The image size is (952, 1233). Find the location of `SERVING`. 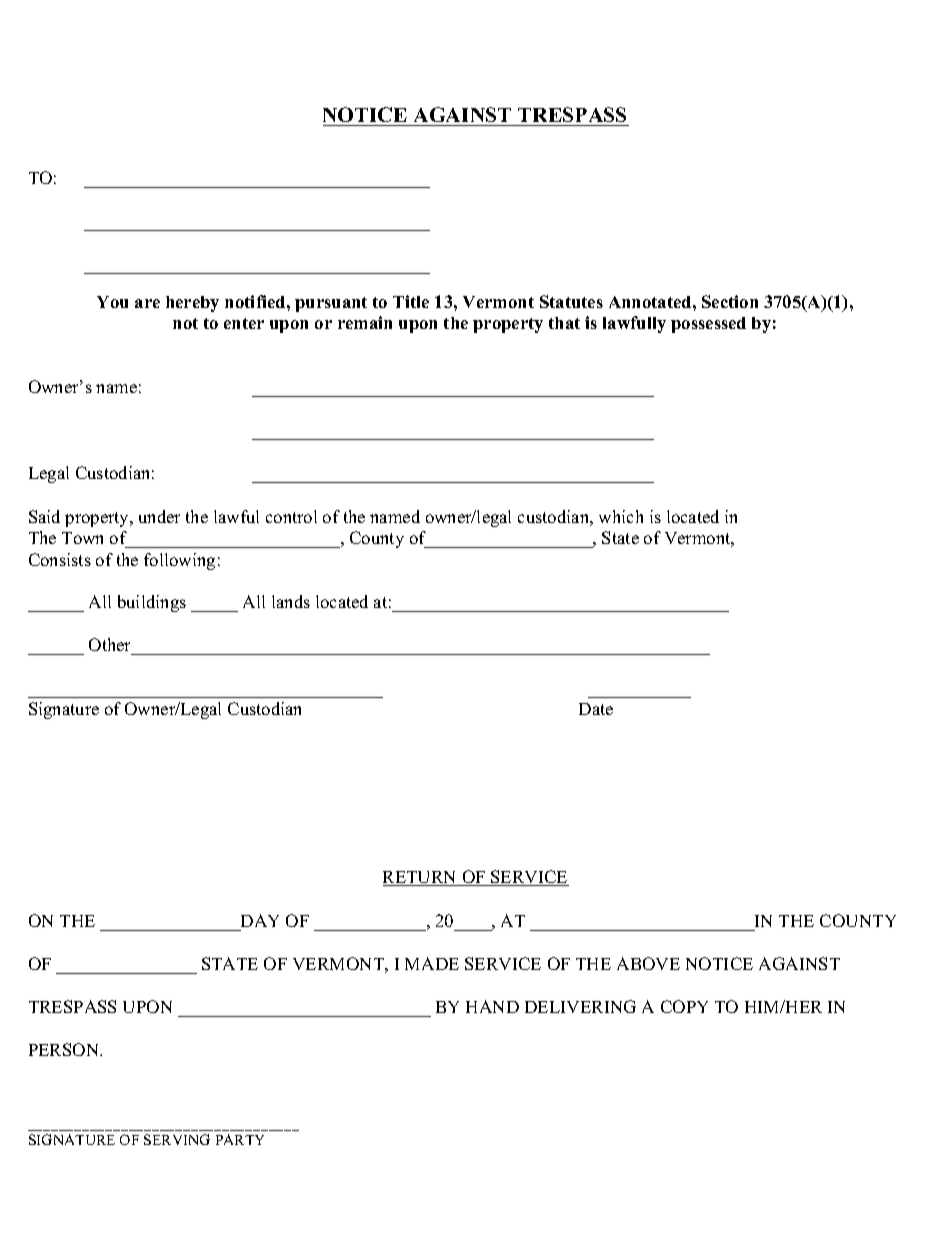

SERVING is located at coordinates (177, 1139).
